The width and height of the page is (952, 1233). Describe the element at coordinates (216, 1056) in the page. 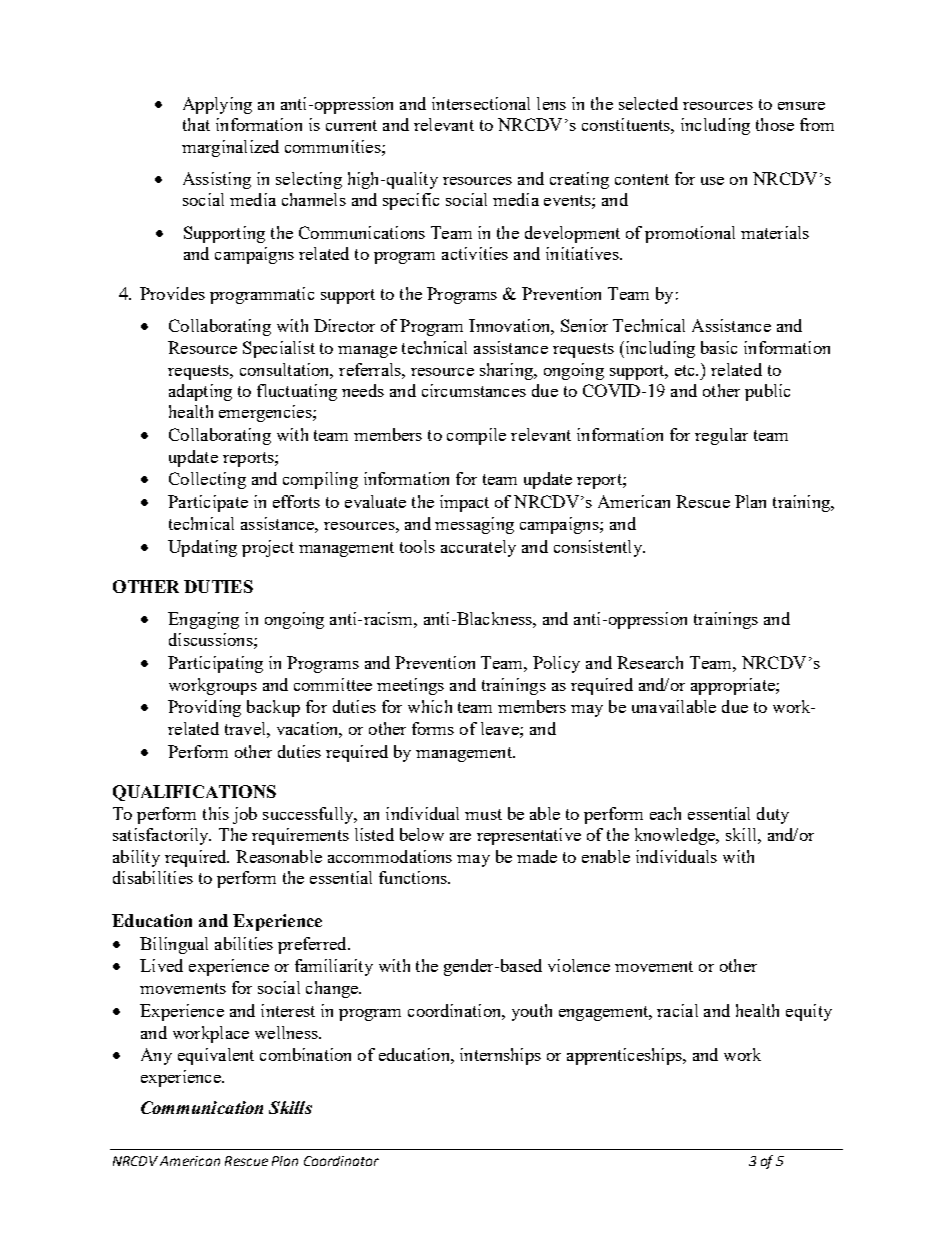

I see `equivalent` at that location.
